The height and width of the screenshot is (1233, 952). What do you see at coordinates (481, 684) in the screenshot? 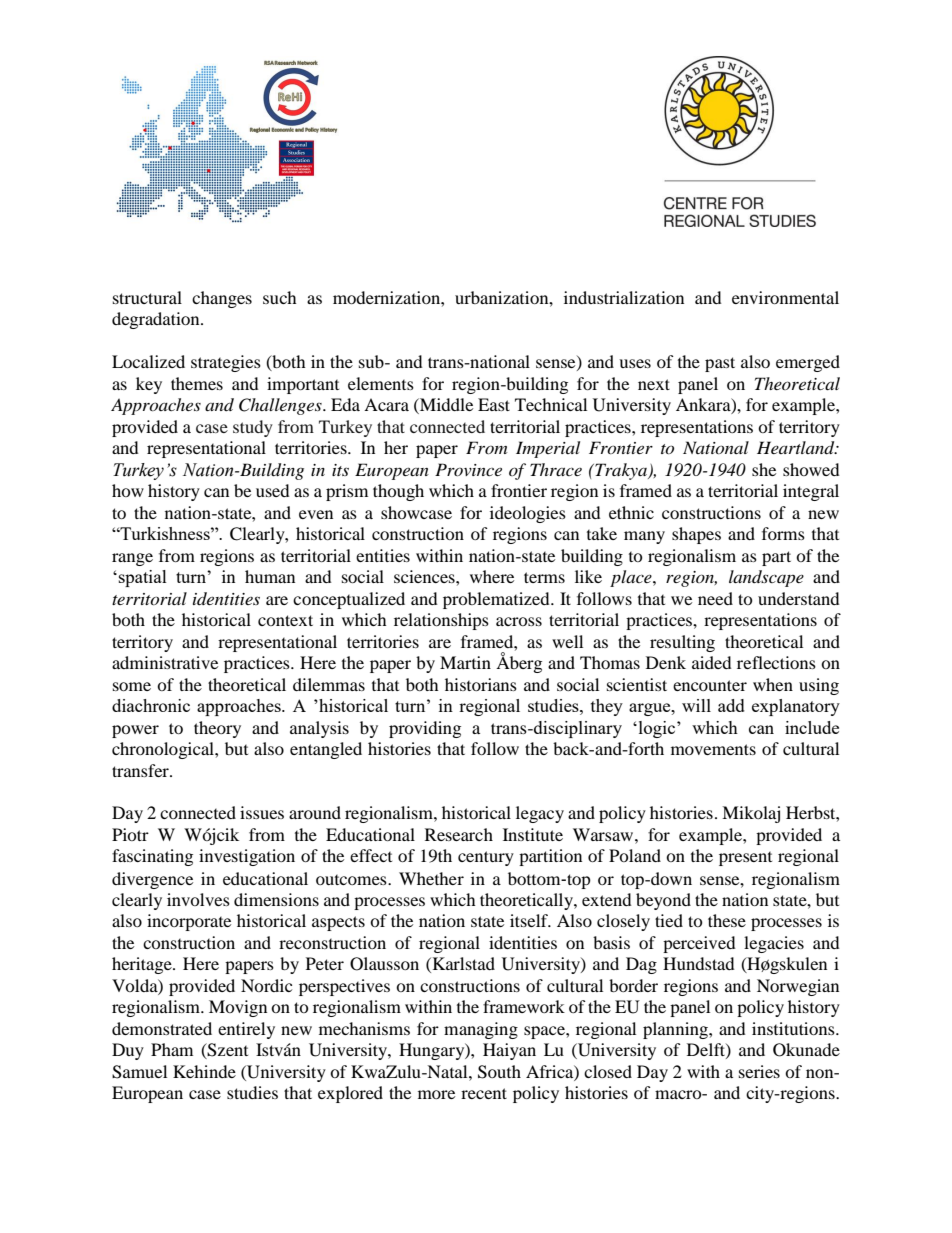
I see `historians` at bounding box center [481, 684].
